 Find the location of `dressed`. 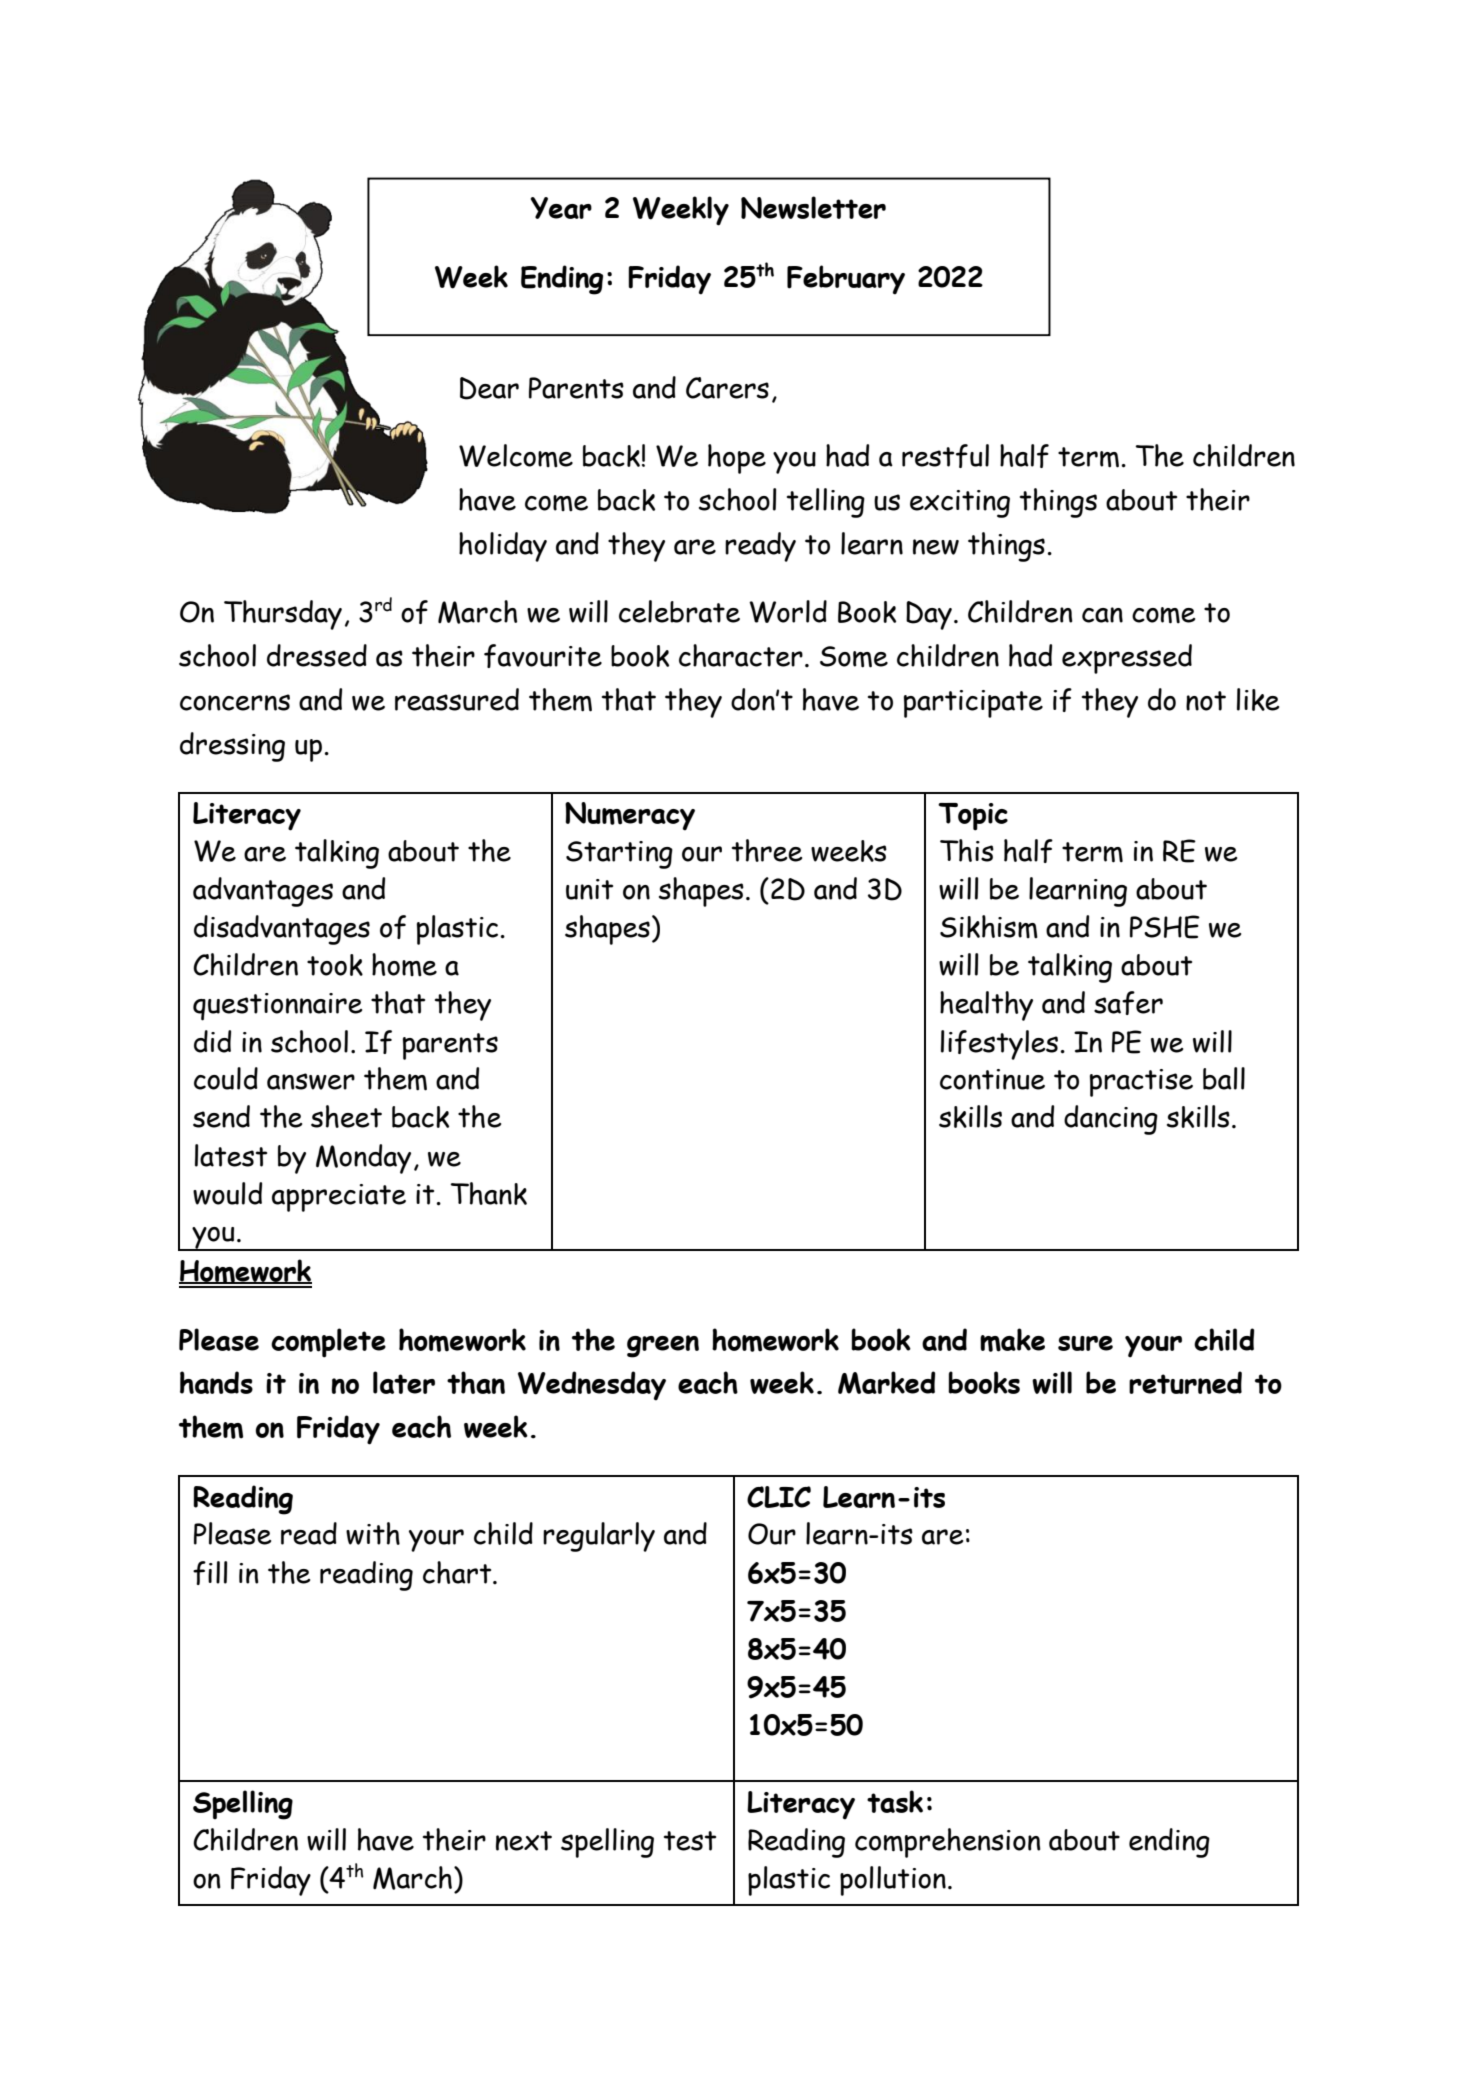

dressed is located at coordinates (317, 655).
